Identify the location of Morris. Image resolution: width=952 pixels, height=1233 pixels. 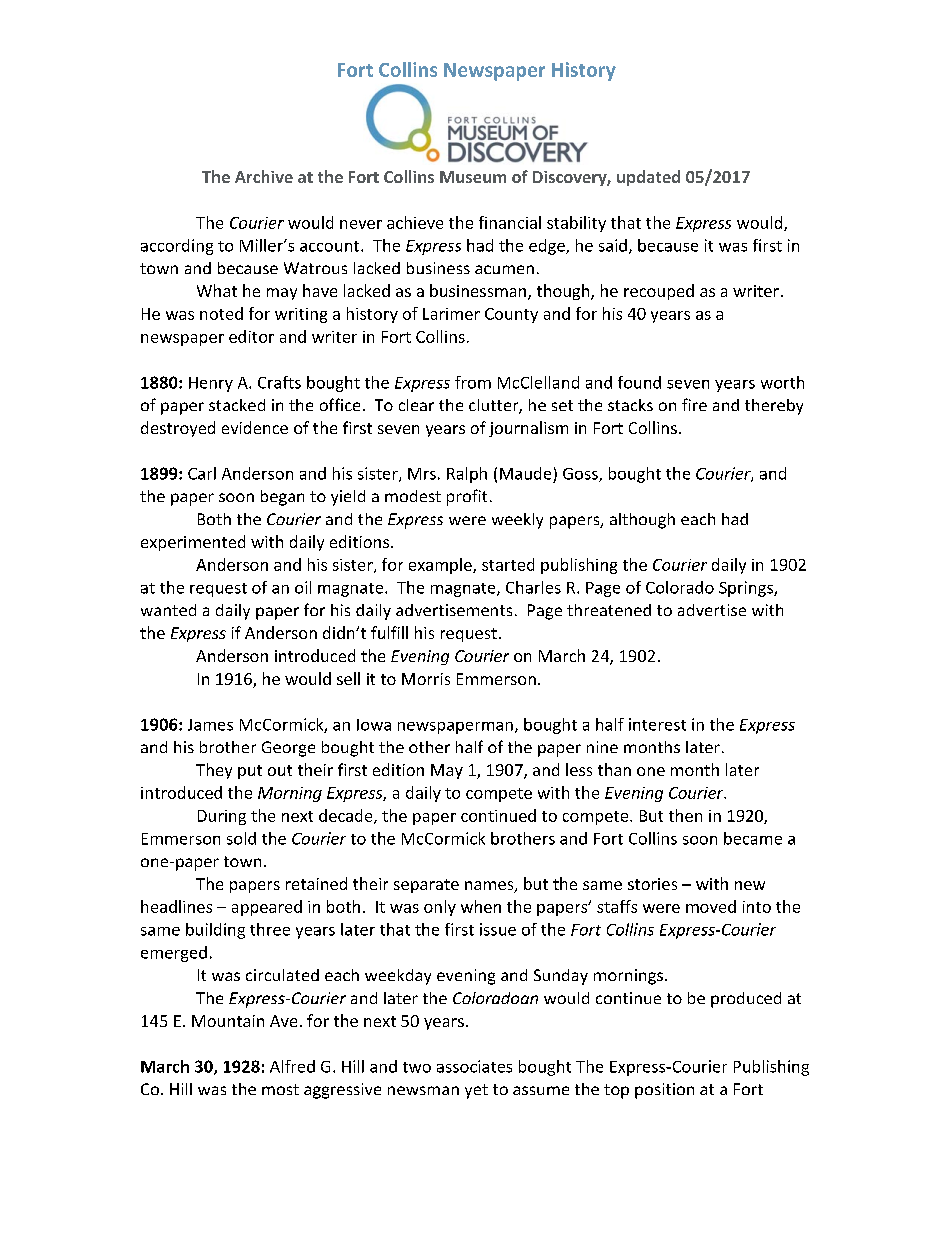
(426, 679).
